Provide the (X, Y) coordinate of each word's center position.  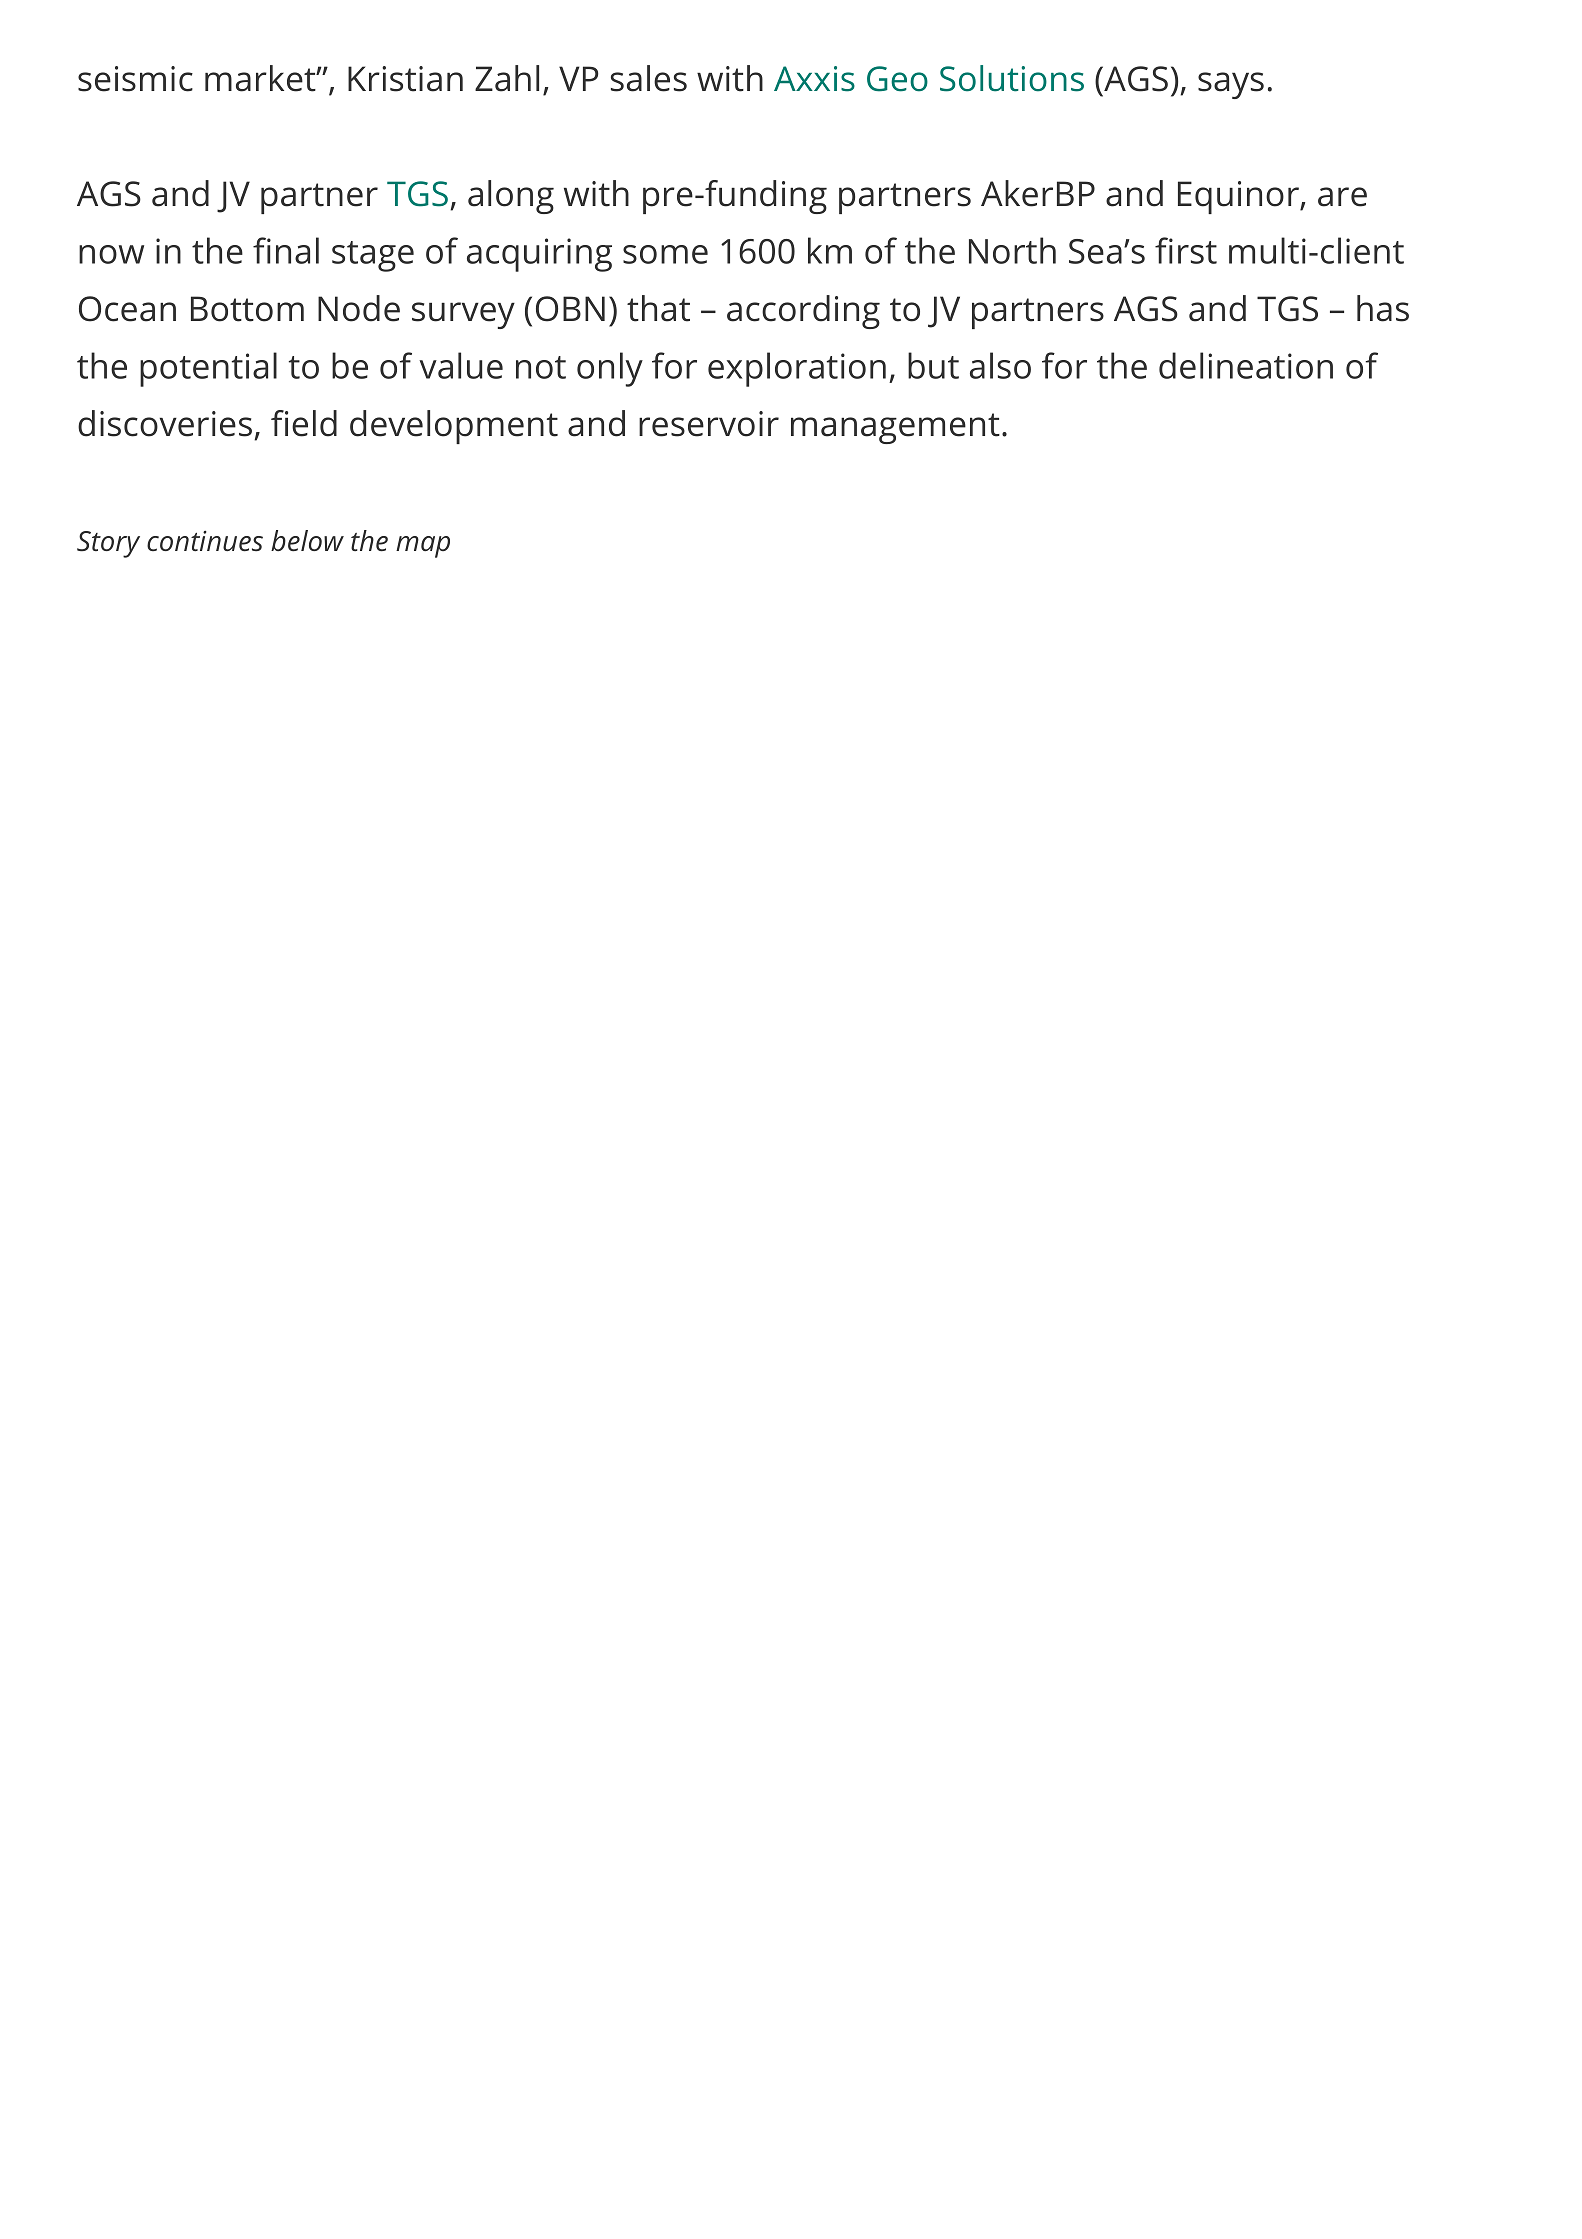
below (307, 541)
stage (373, 256)
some (665, 254)
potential (208, 369)
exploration (797, 369)
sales (649, 78)
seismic (135, 79)
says (1231, 85)
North (1012, 250)
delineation (1246, 365)
